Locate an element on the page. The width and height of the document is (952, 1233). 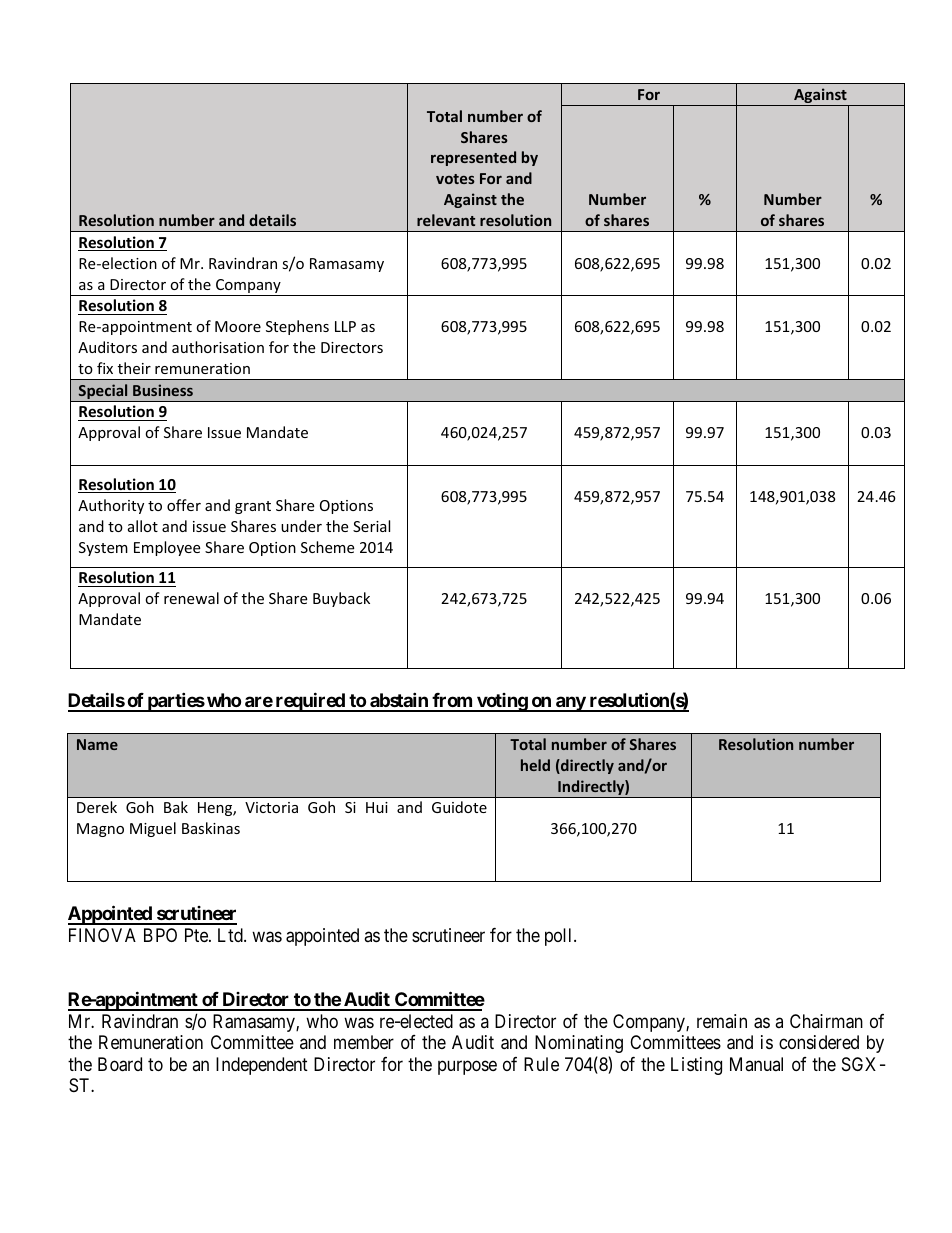
Moore is located at coordinates (238, 326).
